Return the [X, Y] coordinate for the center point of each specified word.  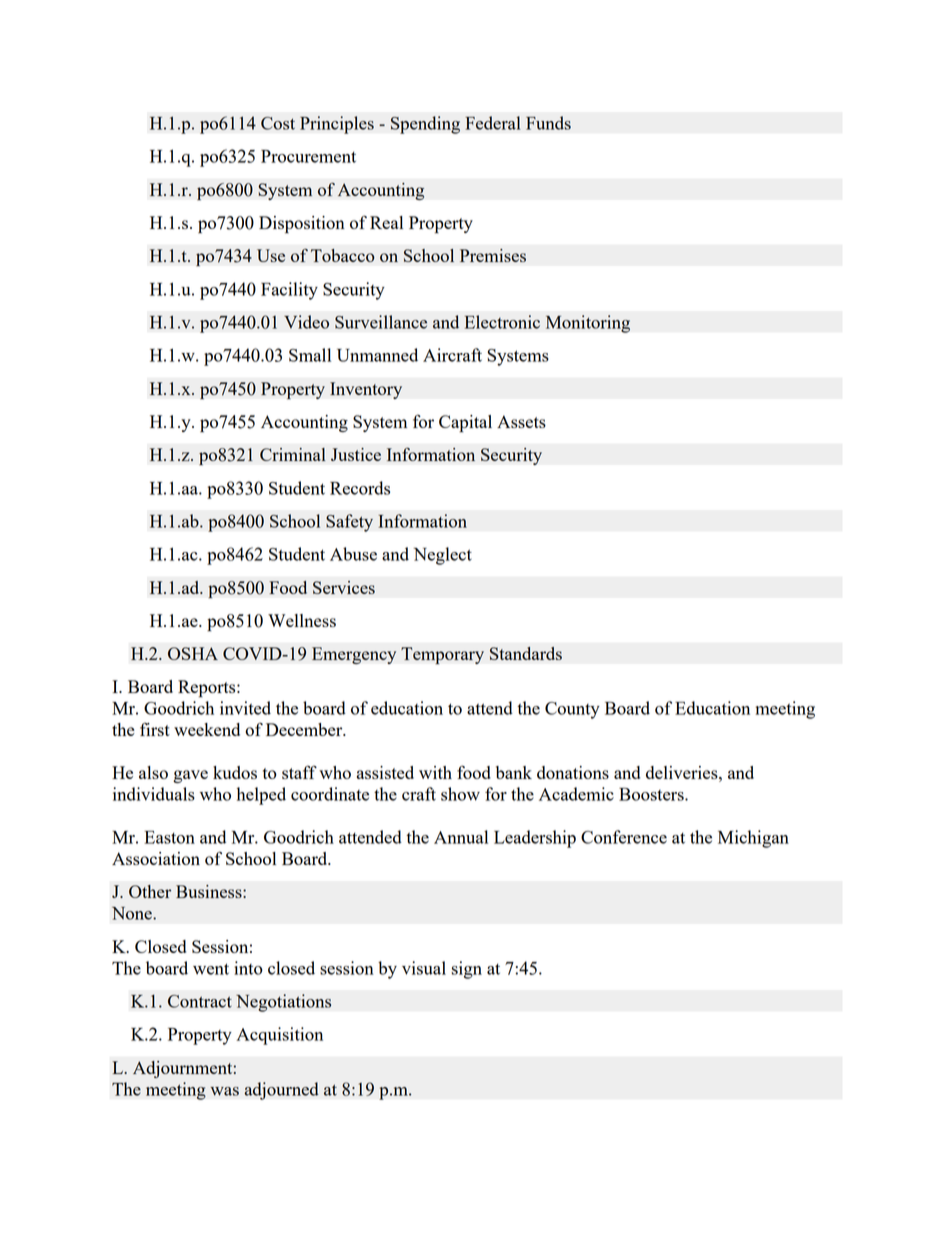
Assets [521, 421]
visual [424, 968]
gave [190, 776]
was [224, 1091]
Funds [548, 123]
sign [466, 970]
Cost [278, 123]
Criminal [292, 454]
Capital [465, 424]
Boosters [652, 794]
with [435, 772]
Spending [425, 125]
